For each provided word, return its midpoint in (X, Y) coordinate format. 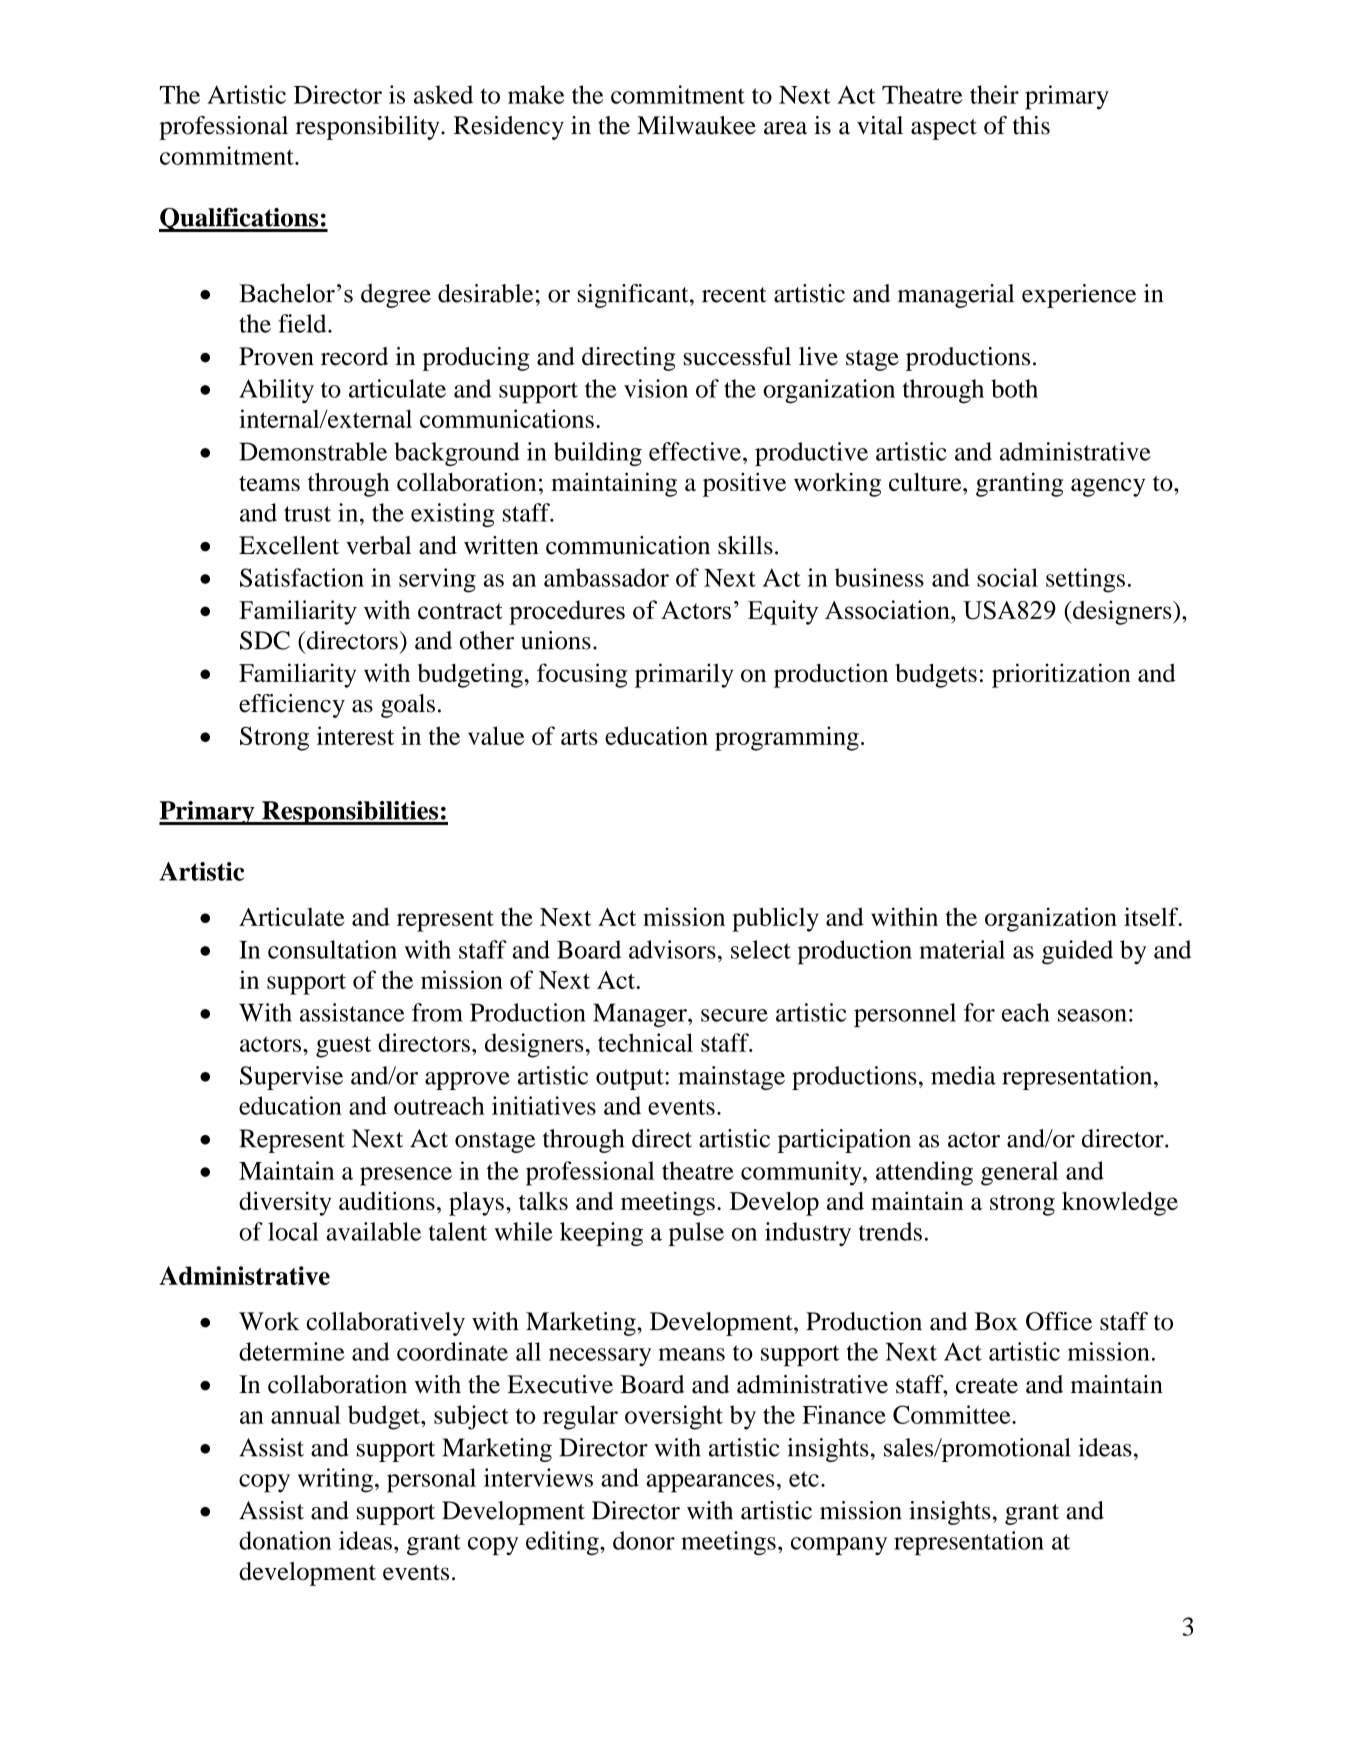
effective (695, 451)
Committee (953, 1414)
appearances (710, 1483)
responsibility (369, 128)
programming (787, 738)
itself (1152, 916)
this (1031, 125)
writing (335, 1480)
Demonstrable (313, 451)
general (1019, 1173)
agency (1108, 487)
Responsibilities (350, 813)
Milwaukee (696, 125)
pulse (696, 1234)
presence (406, 1176)
